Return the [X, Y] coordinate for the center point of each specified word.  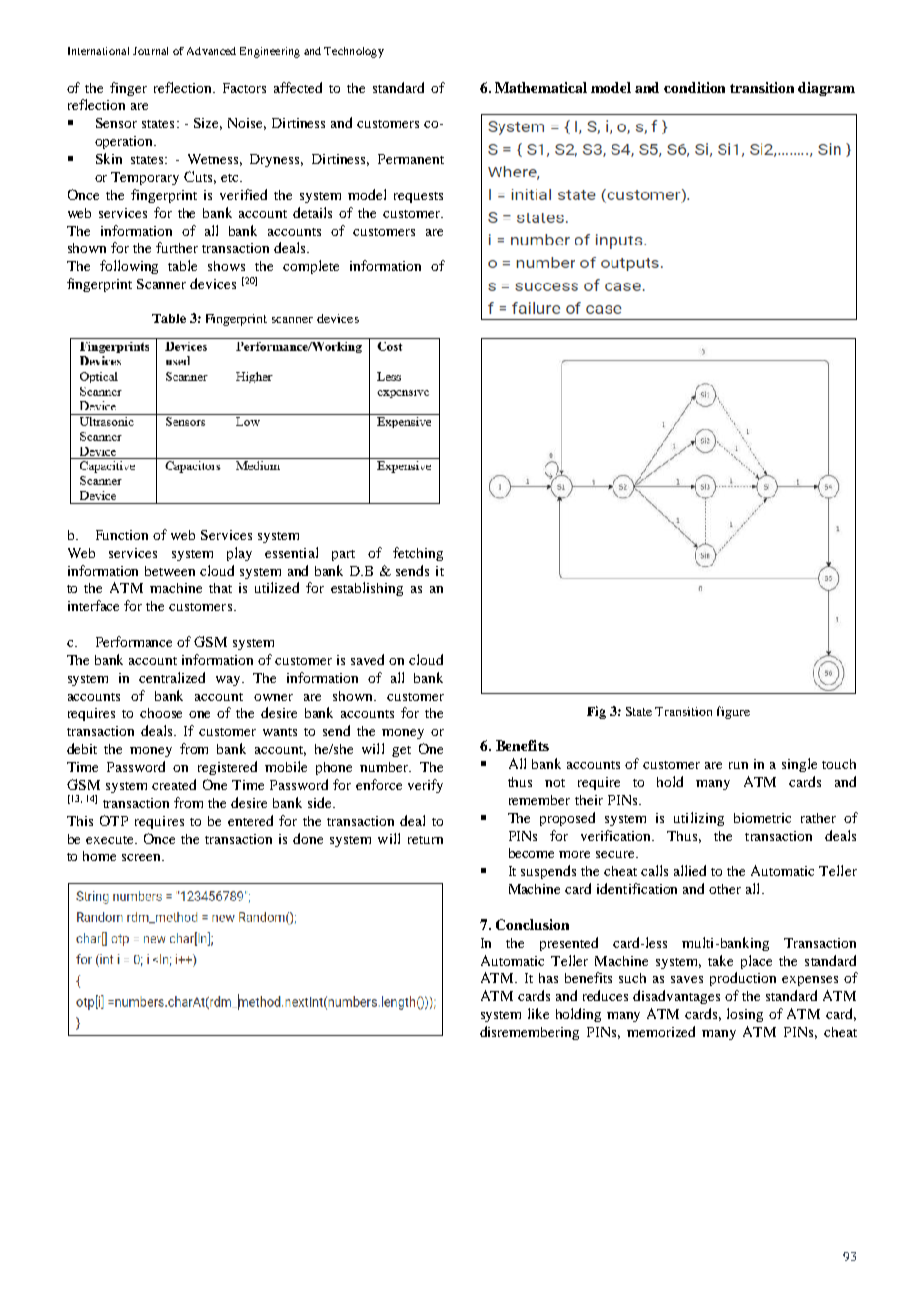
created [174, 784]
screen [142, 857]
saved [367, 659]
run [738, 765]
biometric [762, 818]
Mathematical [541, 87]
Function [122, 535]
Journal [150, 51]
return [425, 840]
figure [733, 712]
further [177, 247]
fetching [418, 554]
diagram [826, 89]
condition [694, 87]
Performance [134, 641]
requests [418, 197]
